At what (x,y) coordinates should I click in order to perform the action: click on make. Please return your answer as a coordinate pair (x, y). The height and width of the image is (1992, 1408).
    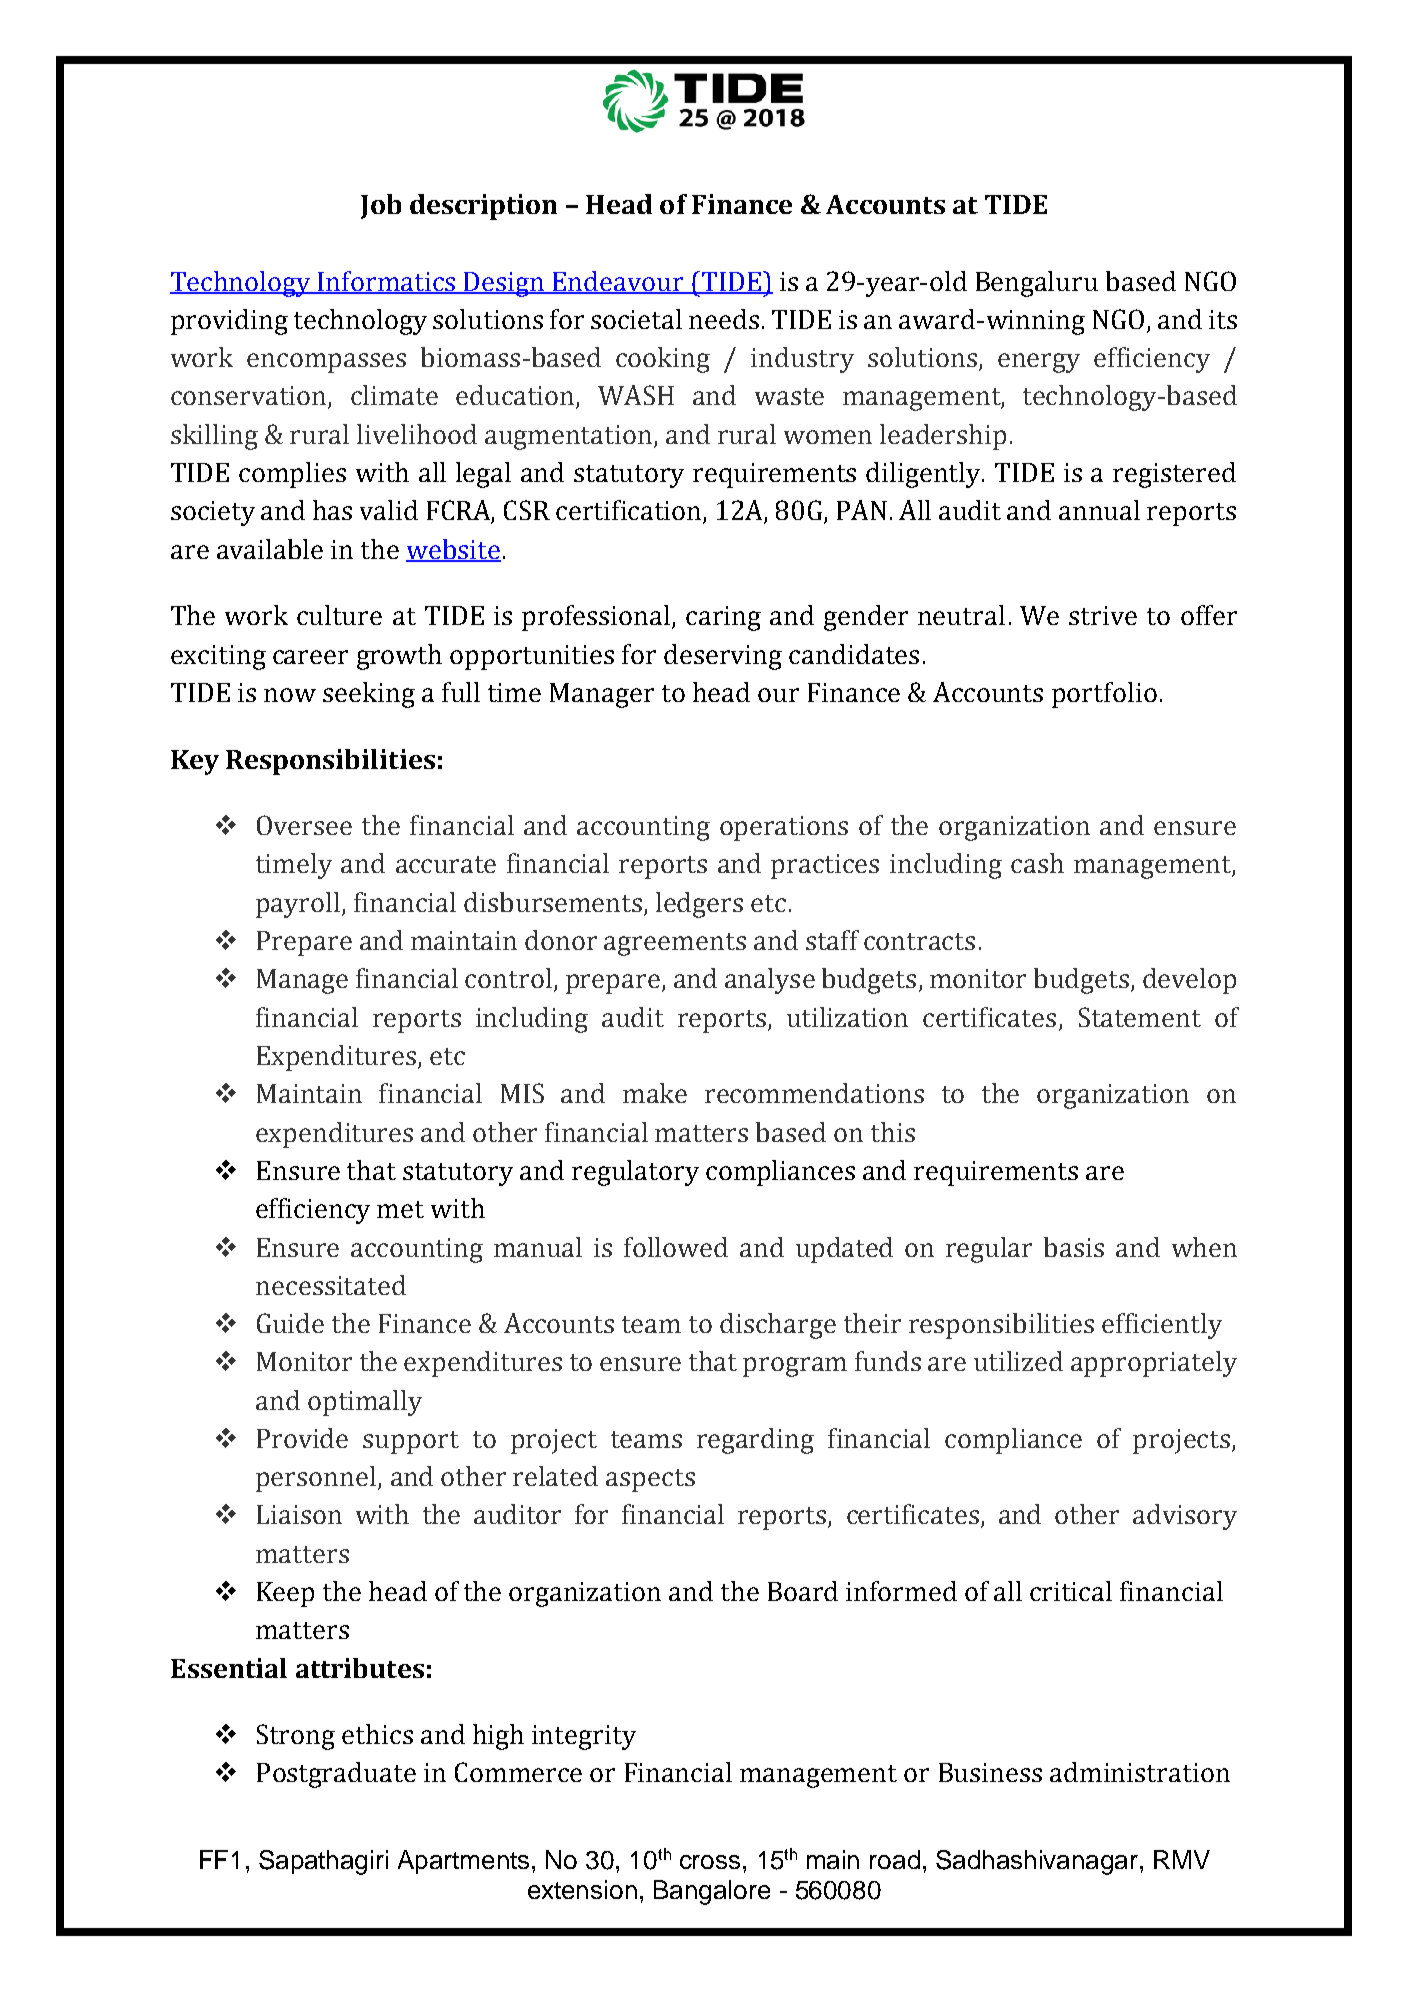
    Looking at the image, I should click on (655, 1093).
